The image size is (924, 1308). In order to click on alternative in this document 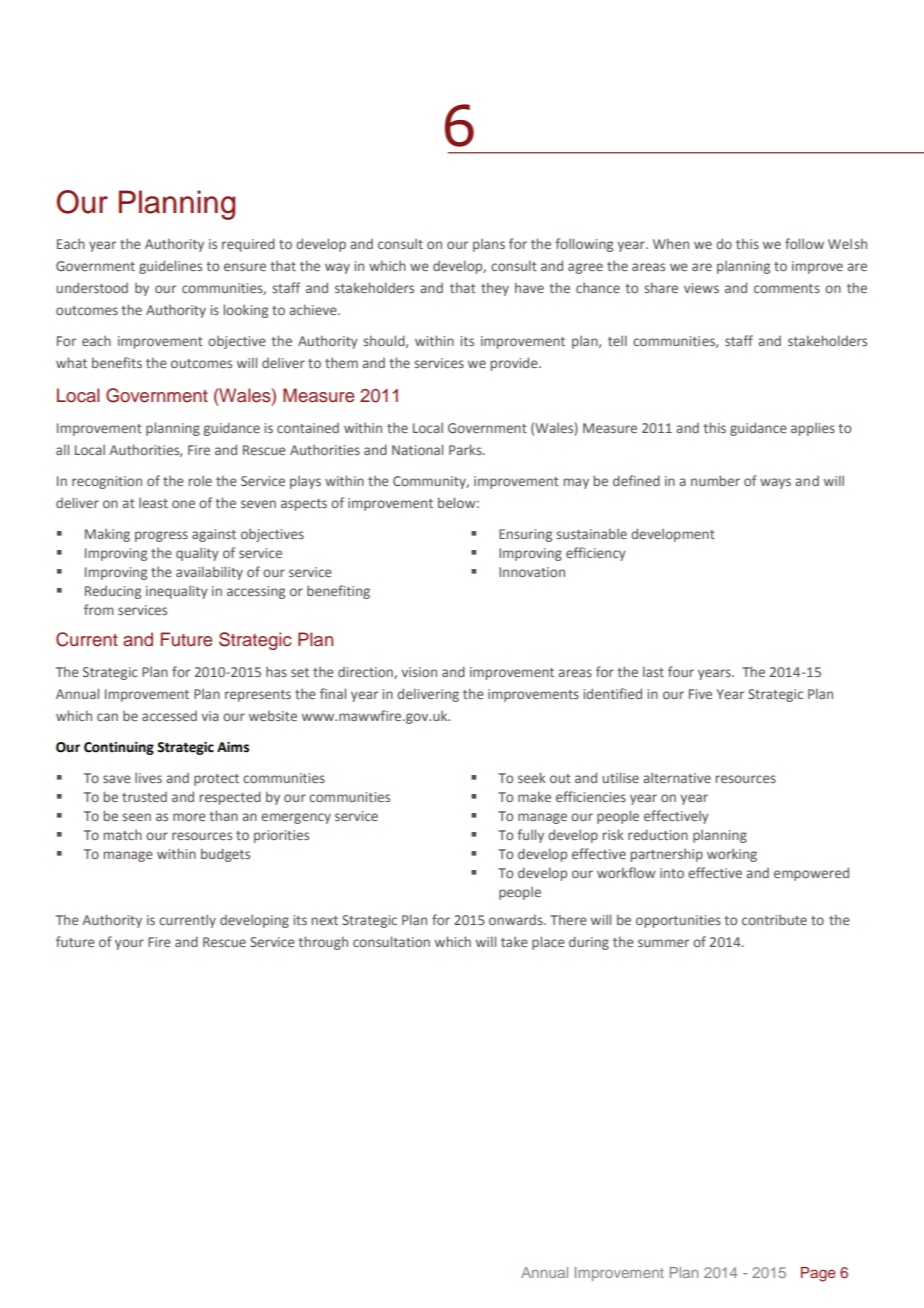, I will do `click(677, 777)`.
